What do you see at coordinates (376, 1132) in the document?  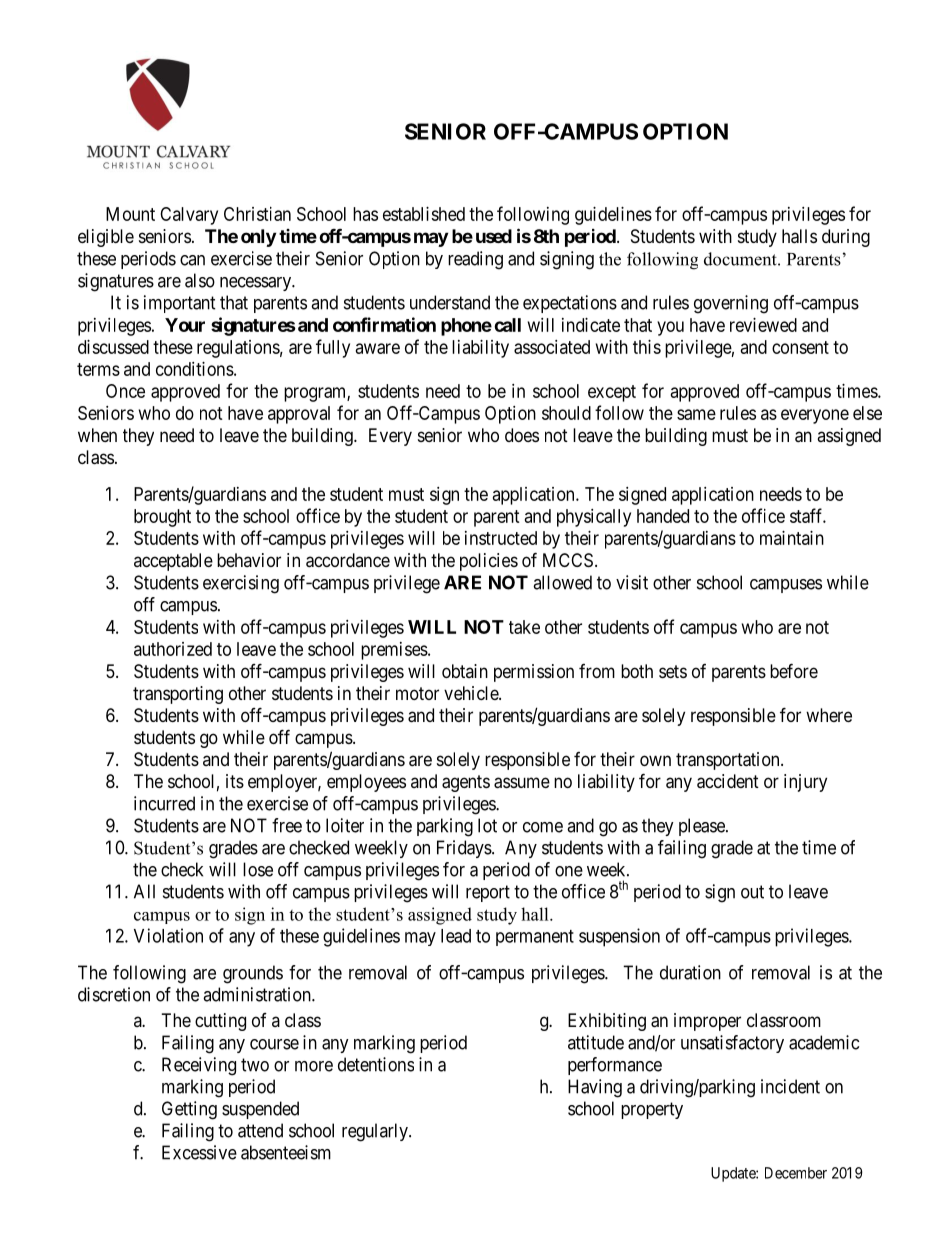 I see `regularly` at bounding box center [376, 1132].
